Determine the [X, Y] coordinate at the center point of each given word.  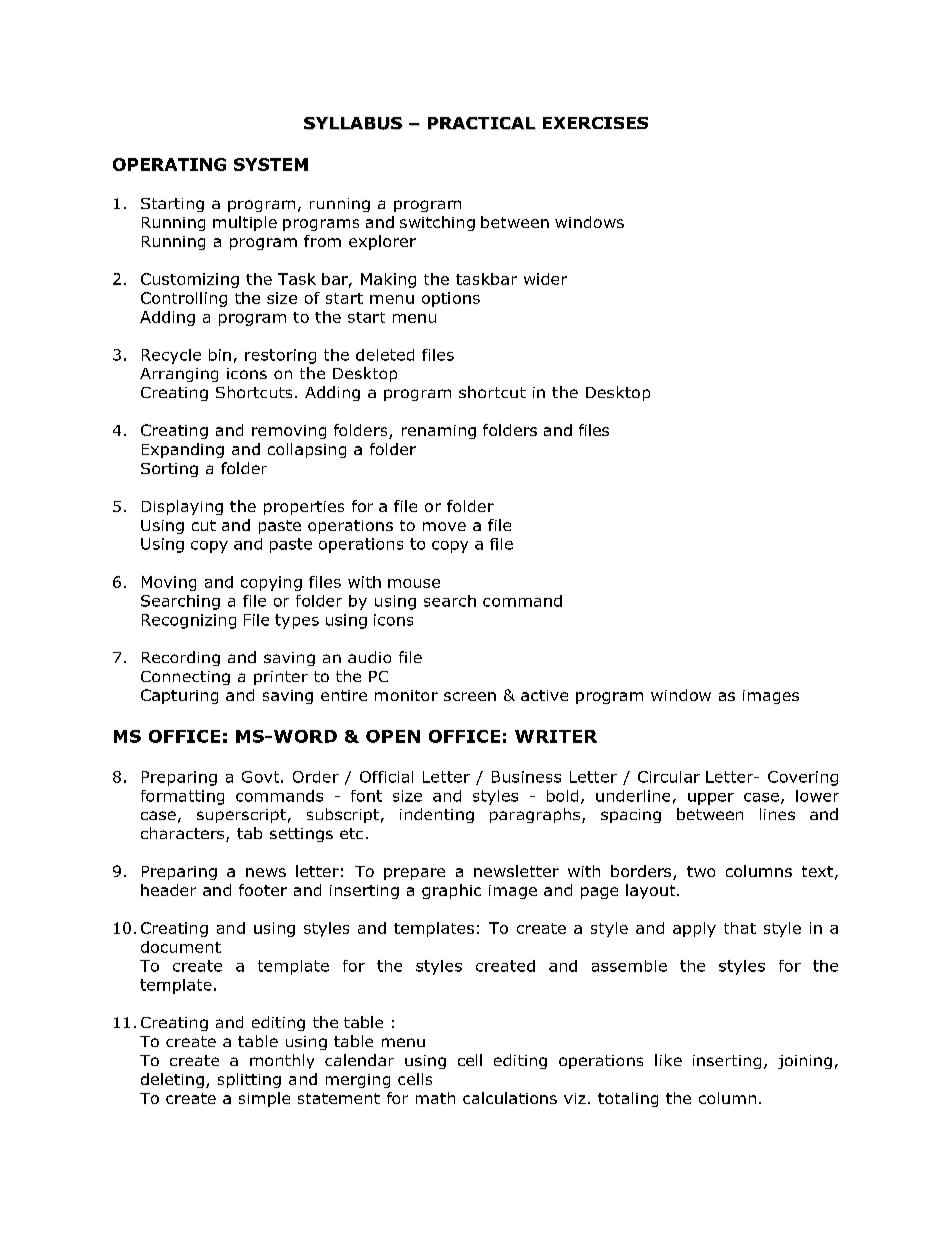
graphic [451, 891]
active [544, 695]
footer [263, 890]
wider [545, 279]
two [701, 871]
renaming [439, 432]
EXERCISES [595, 123]
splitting [249, 1080]
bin [220, 355]
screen [470, 696]
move [444, 526]
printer [281, 678]
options [451, 299]
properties [304, 508]
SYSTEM [271, 164]
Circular [669, 777]
